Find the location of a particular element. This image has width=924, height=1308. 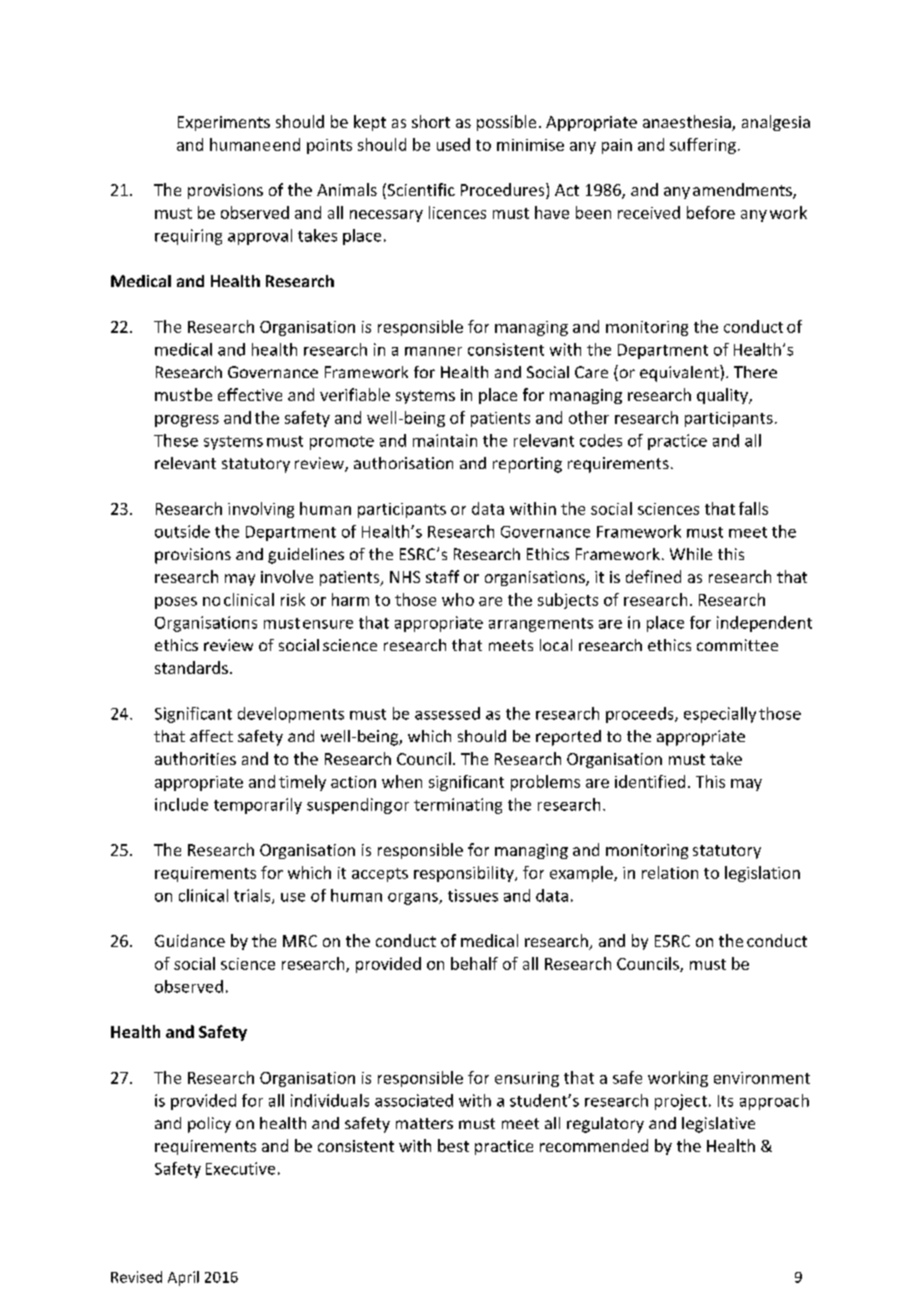

April is located at coordinates (183, 1278).
